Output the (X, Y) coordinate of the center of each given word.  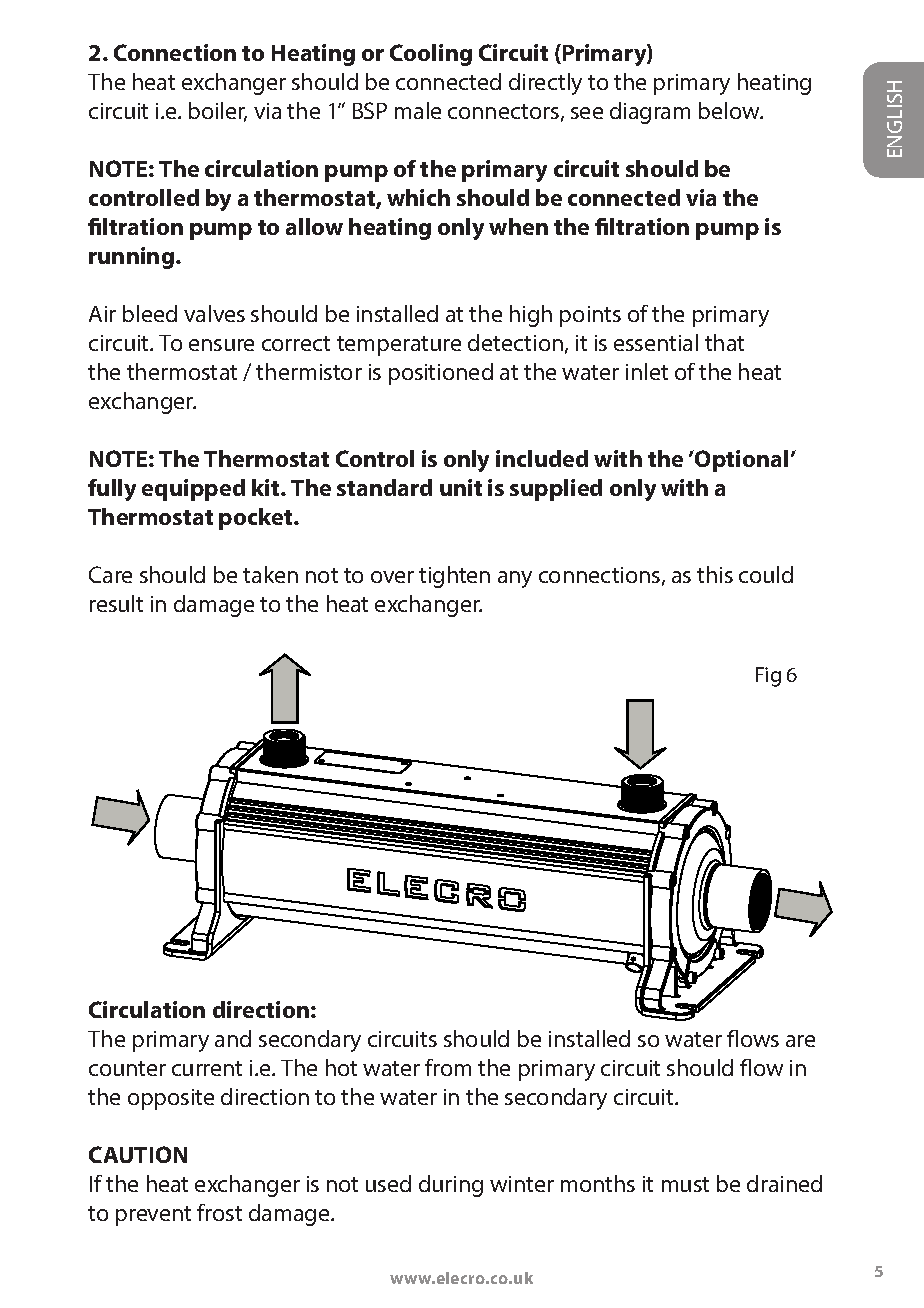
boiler (218, 112)
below (730, 110)
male (418, 110)
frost (219, 1212)
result (116, 603)
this (715, 574)
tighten (454, 577)
